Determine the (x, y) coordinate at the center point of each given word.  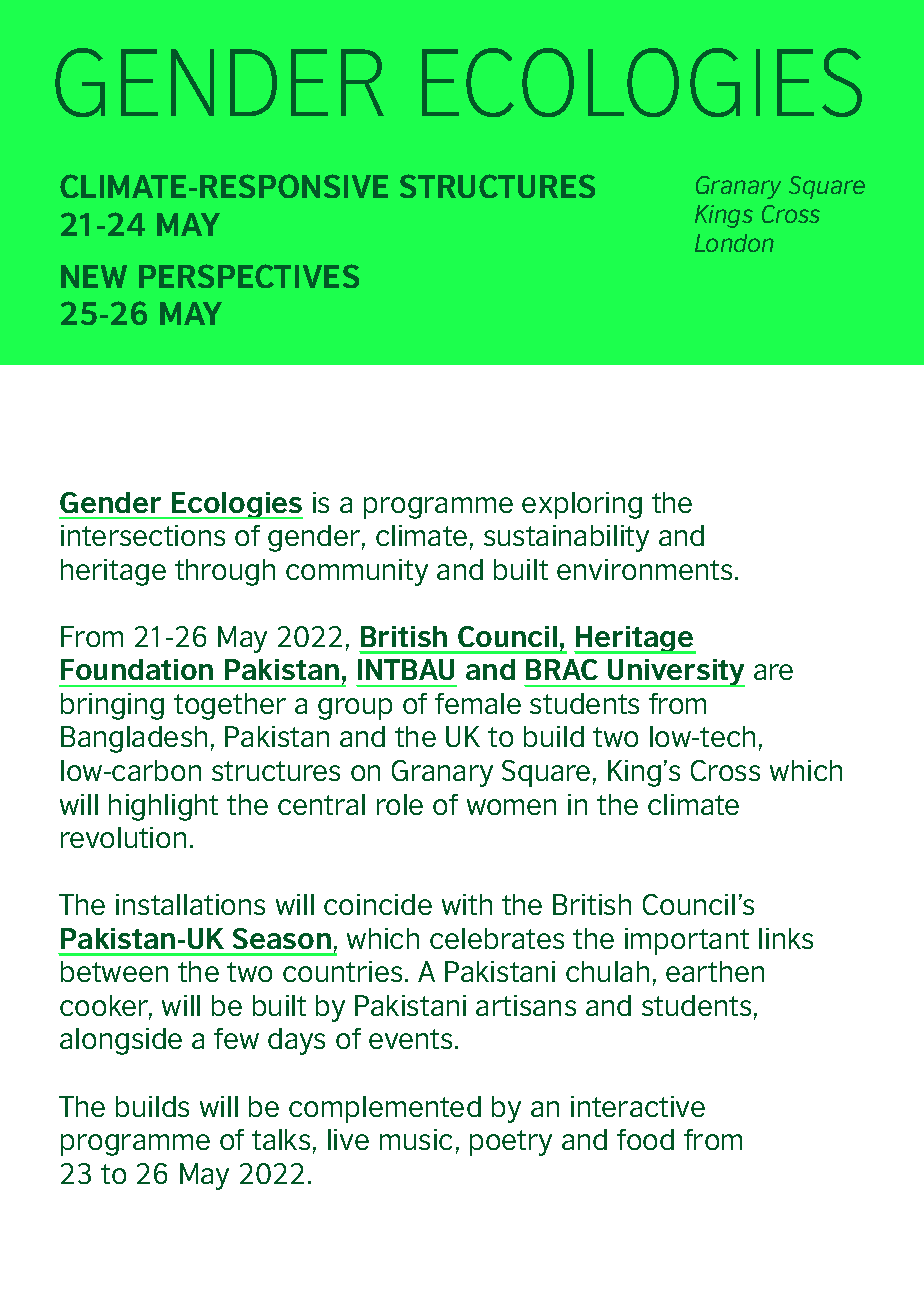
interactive (638, 1106)
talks (281, 1139)
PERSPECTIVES (249, 276)
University (676, 673)
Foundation (137, 669)
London (734, 243)
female (478, 703)
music (416, 1139)
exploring (582, 505)
